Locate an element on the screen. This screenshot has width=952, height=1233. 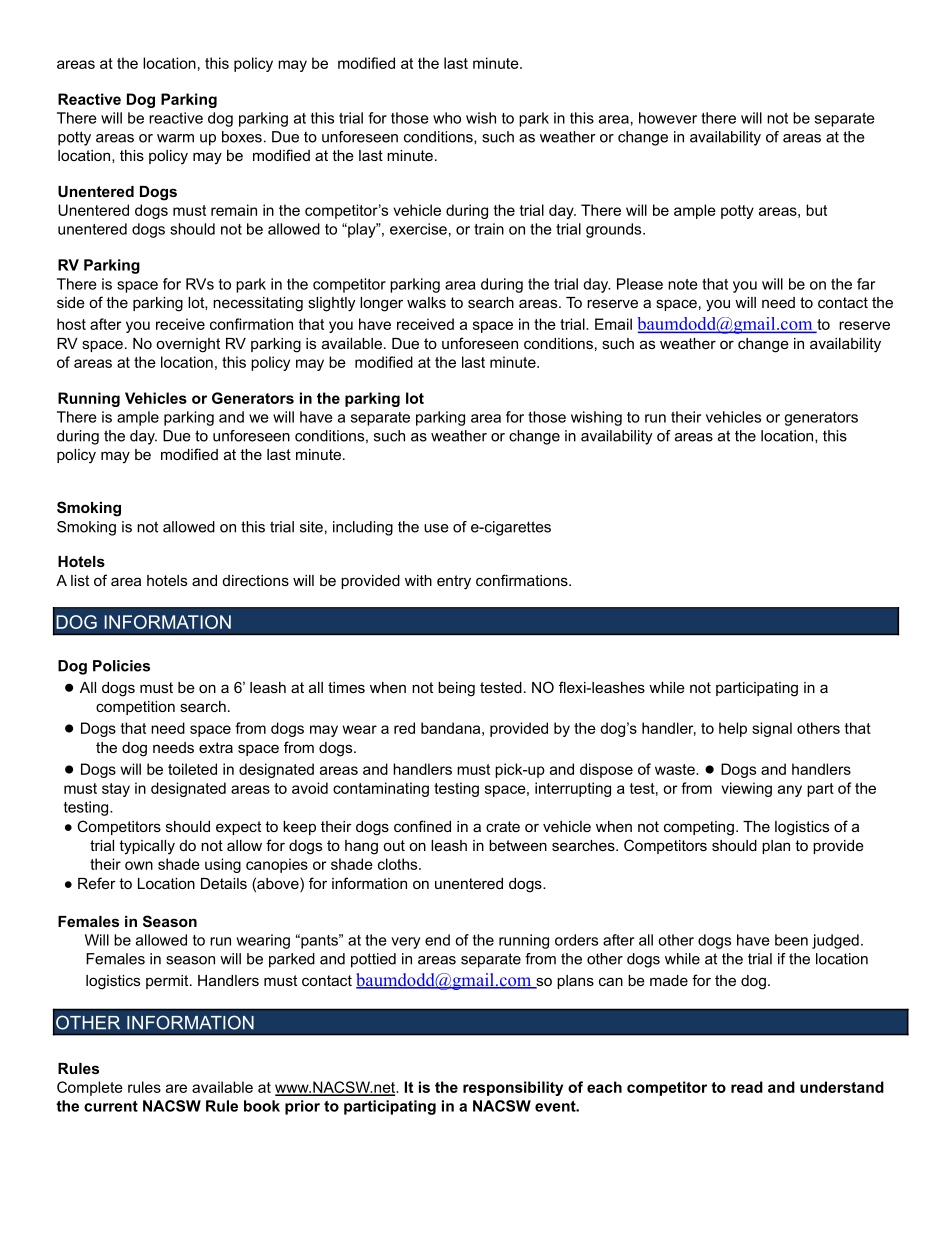
signal is located at coordinates (772, 729).
